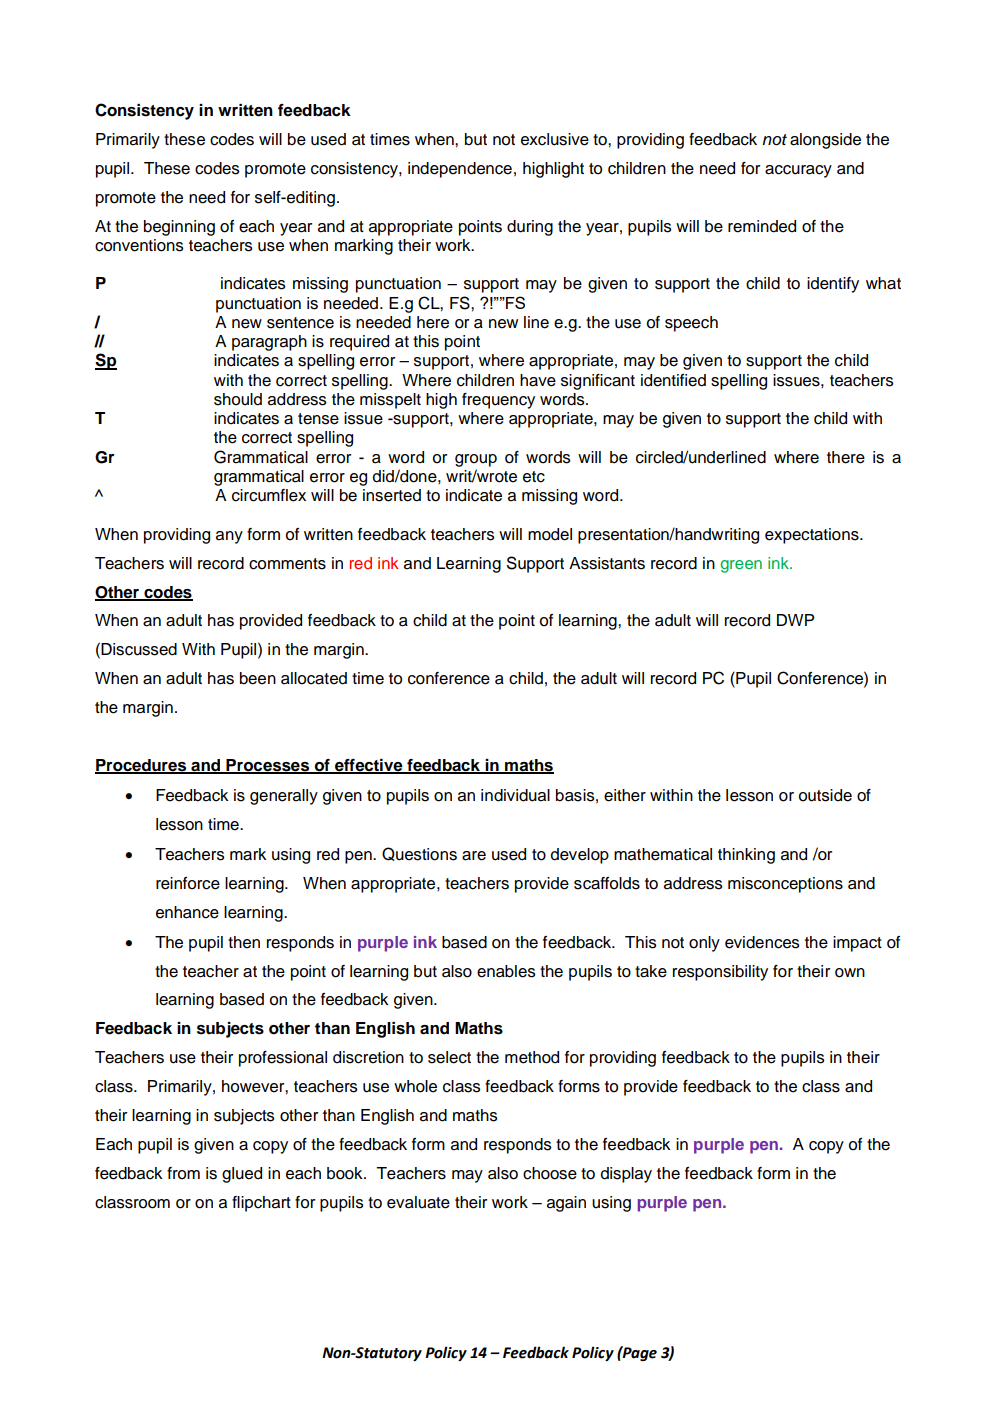 This screenshot has width=996, height=1410. Describe the element at coordinates (460, 170) in the screenshot. I see `independence` at that location.
